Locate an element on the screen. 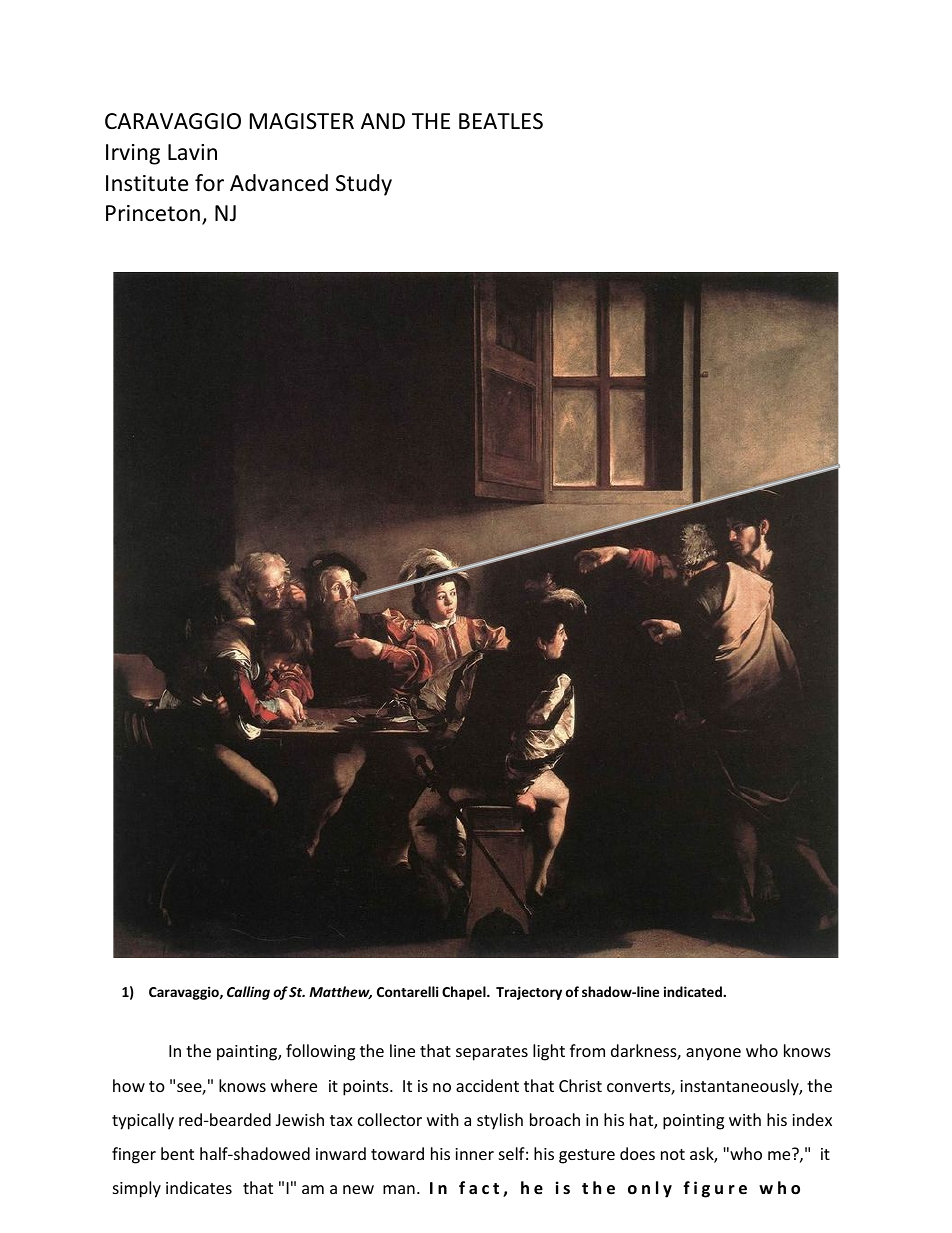 This screenshot has height=1233, width=952. following is located at coordinates (320, 1052).
